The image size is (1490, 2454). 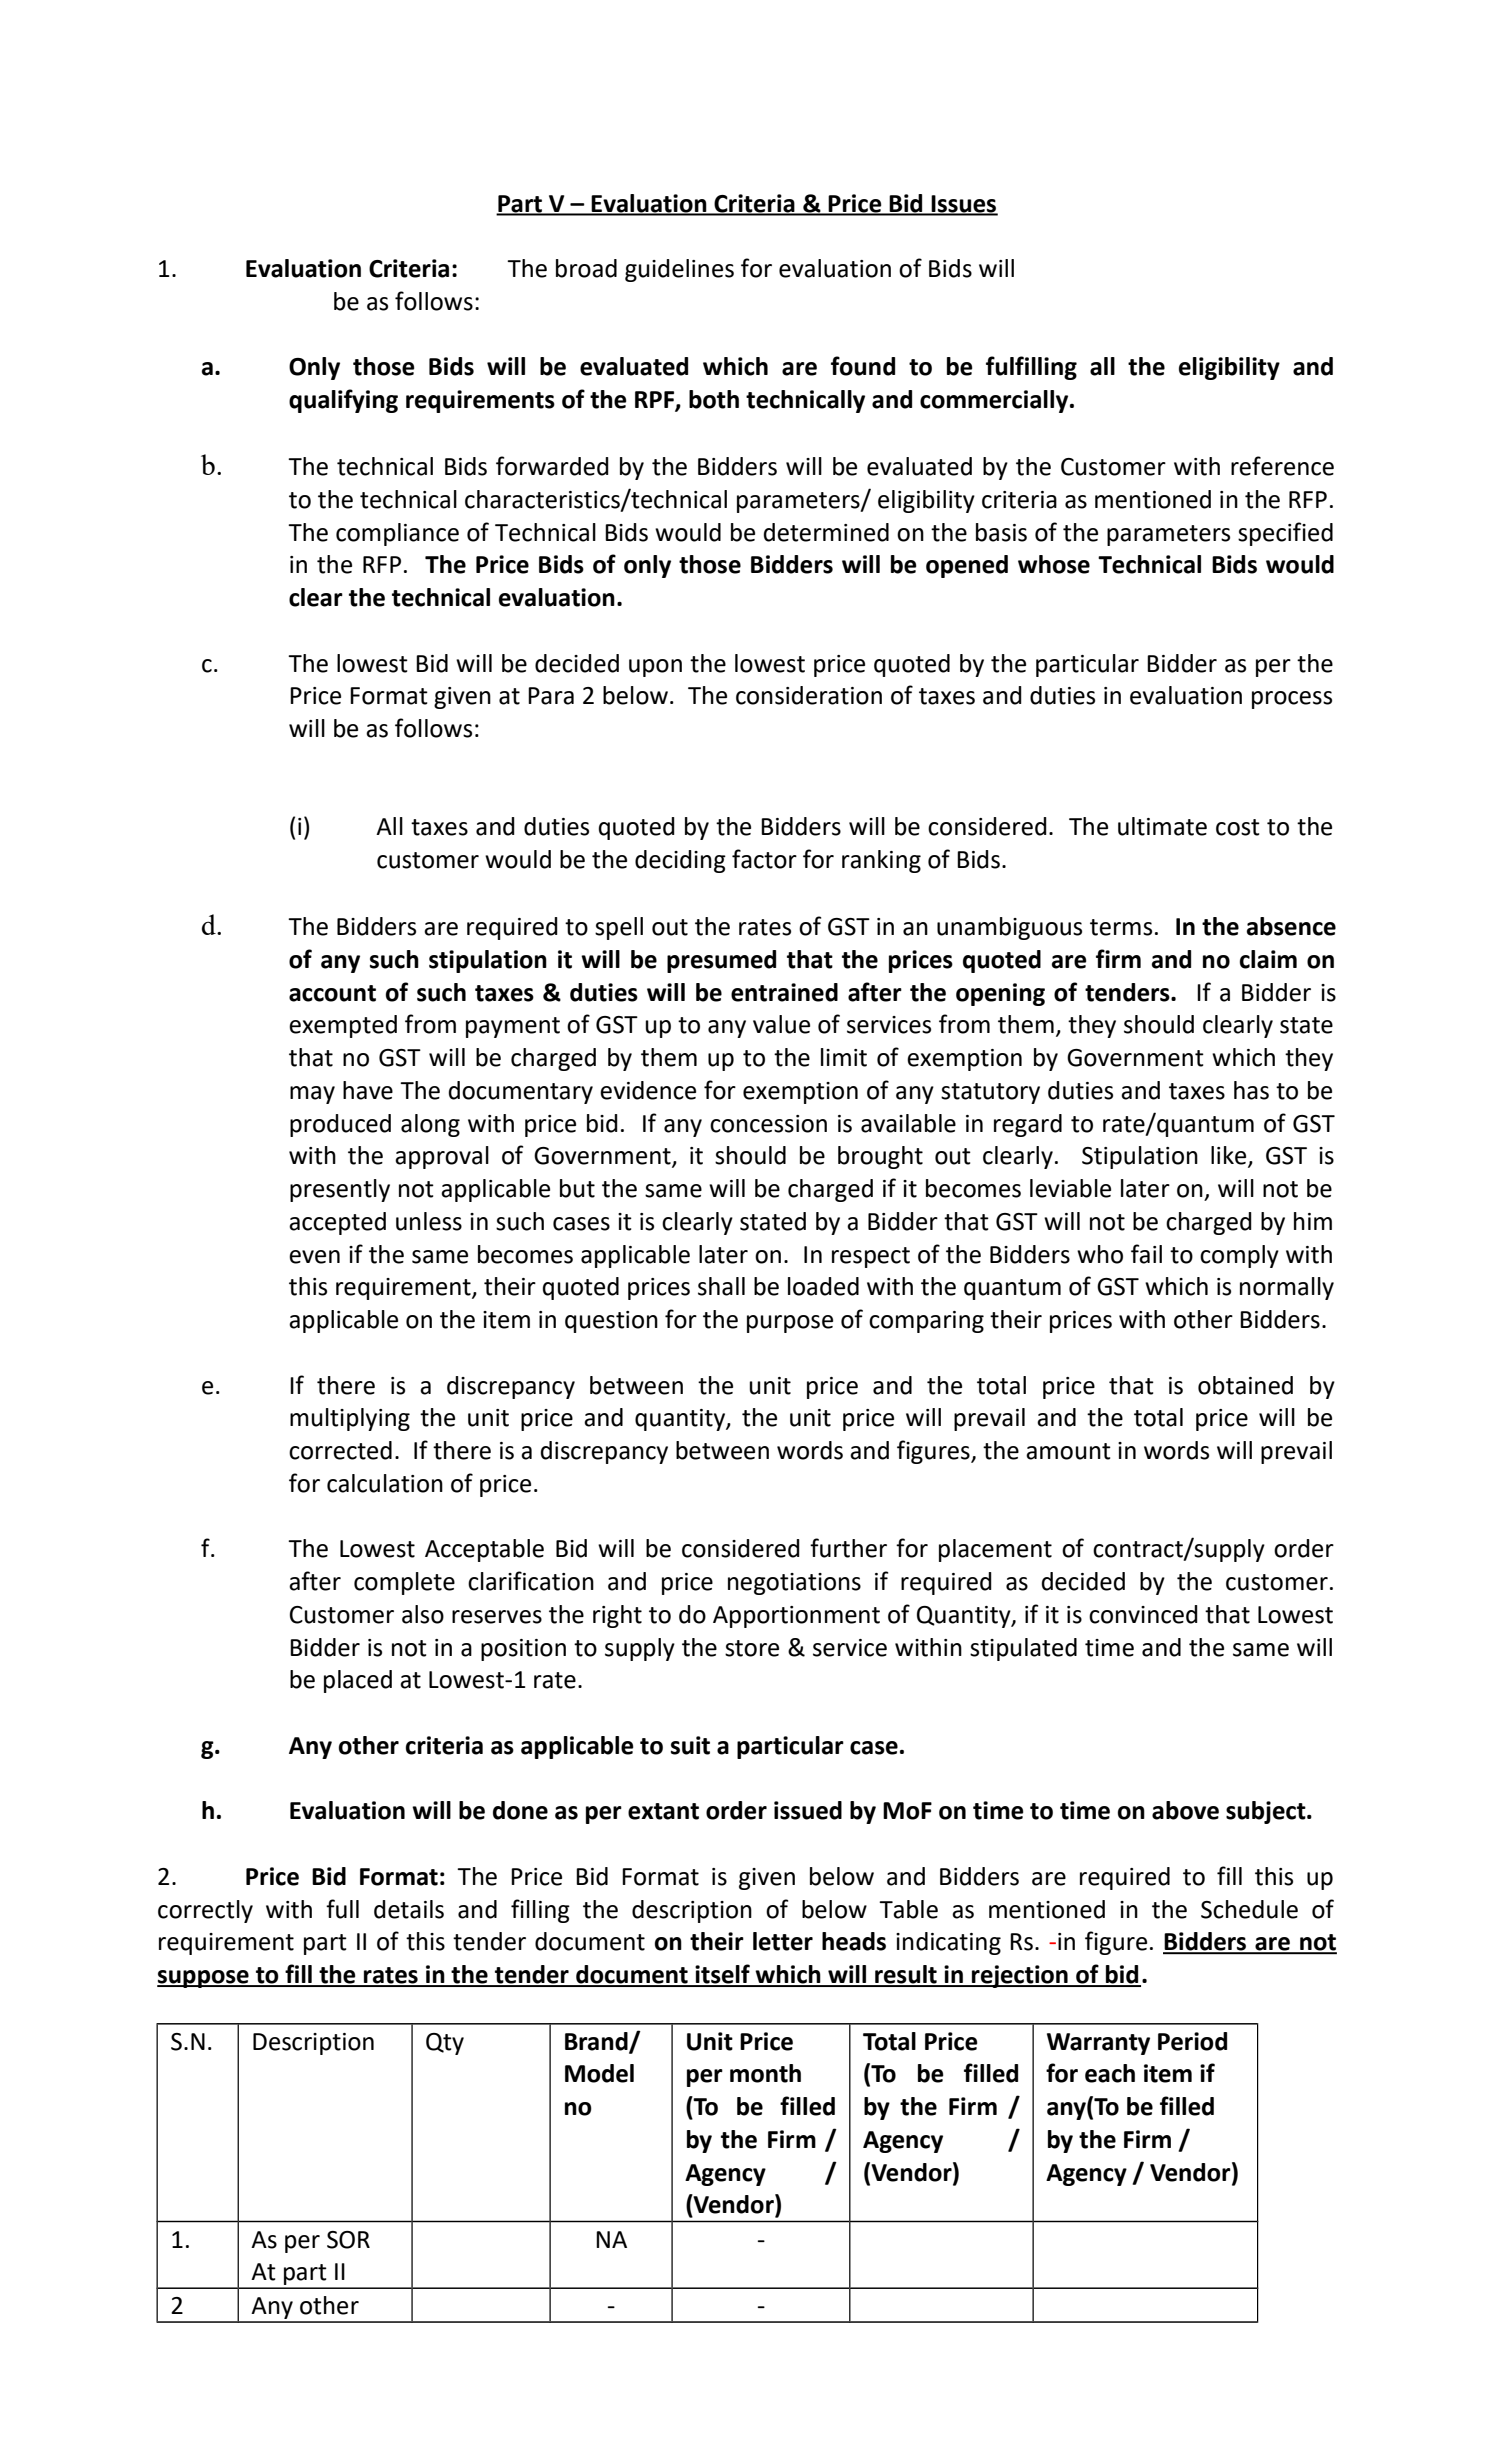 I want to click on account, so click(x=332, y=993).
